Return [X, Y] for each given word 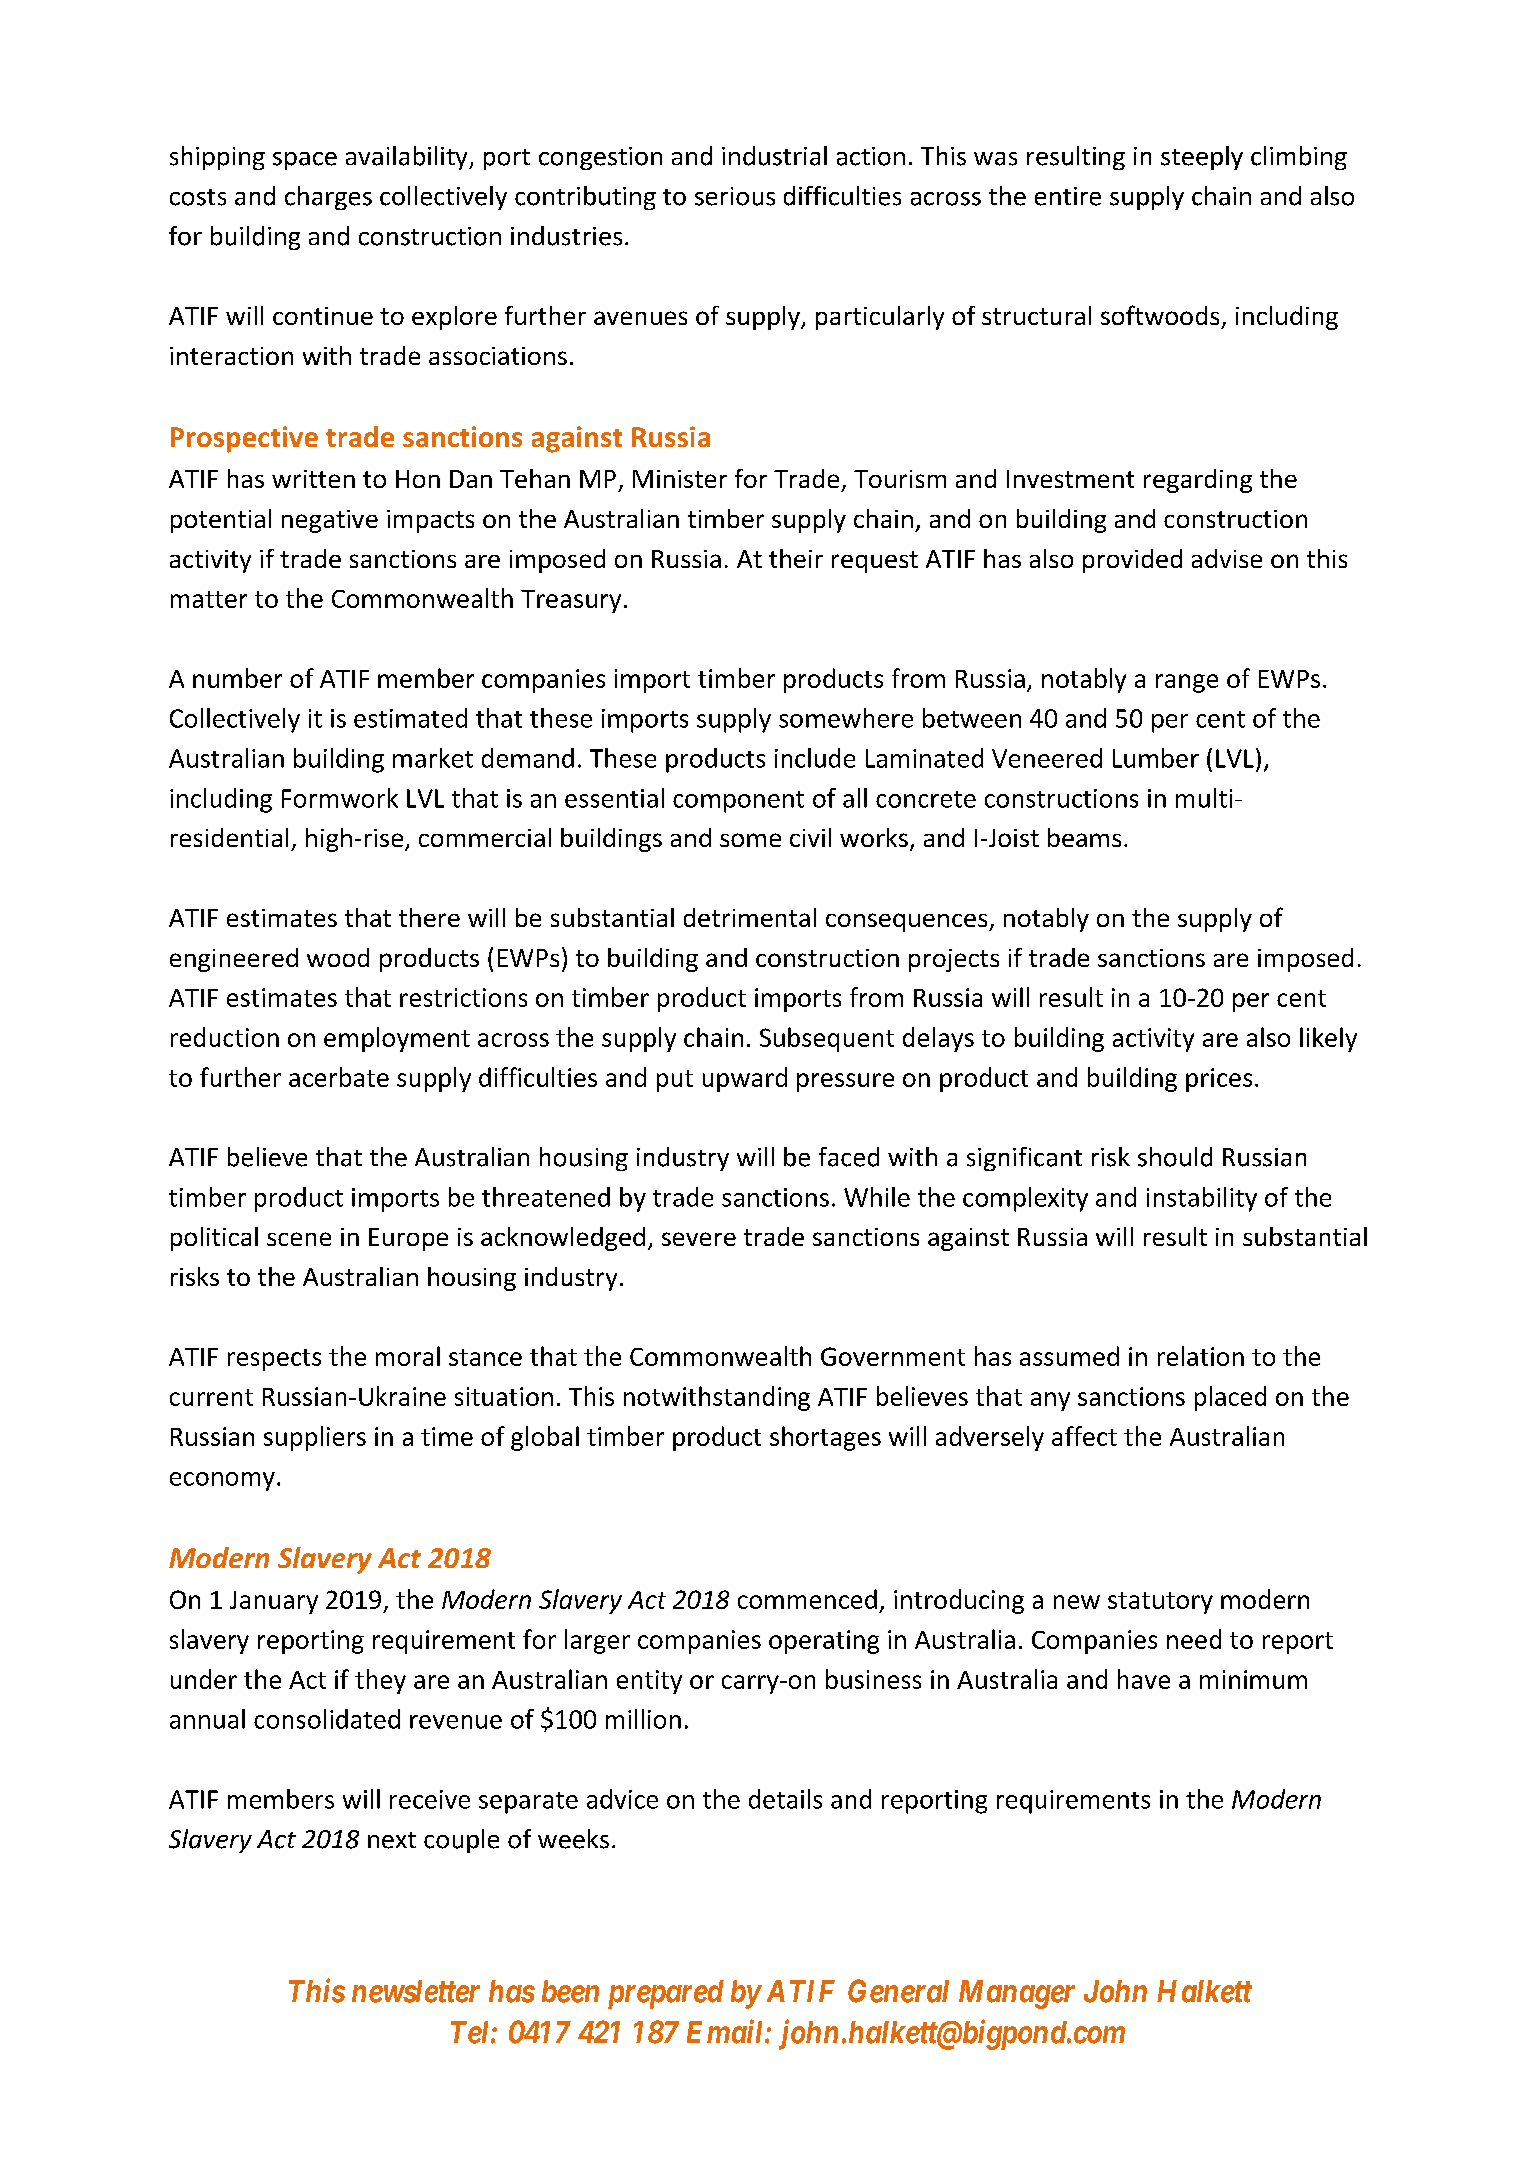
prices [1219, 1080]
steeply [1202, 158]
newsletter [416, 1991]
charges [328, 198]
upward [745, 1079]
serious [735, 196]
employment [397, 1039]
